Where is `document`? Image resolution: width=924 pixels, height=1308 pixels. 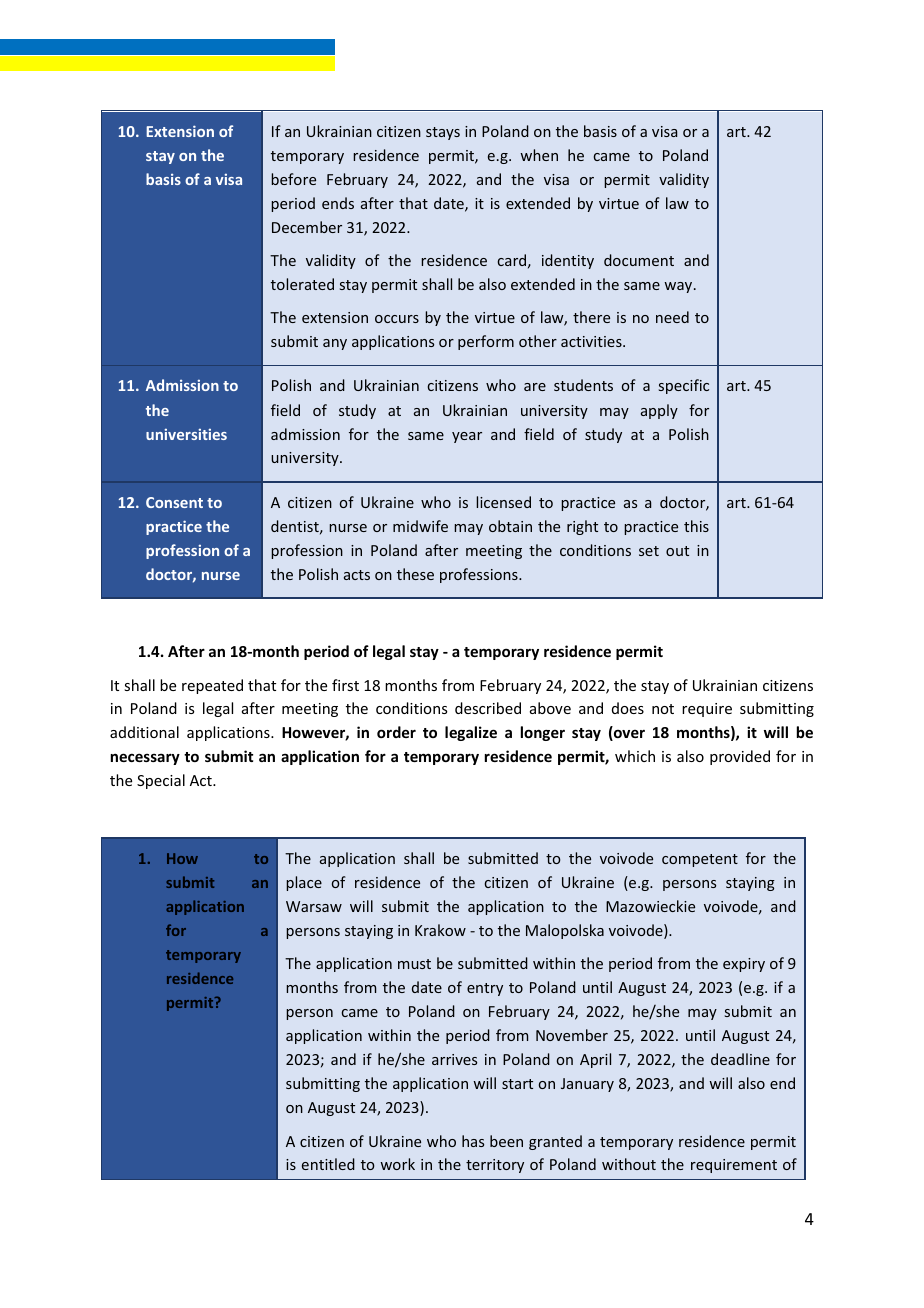
document is located at coordinates (639, 260).
